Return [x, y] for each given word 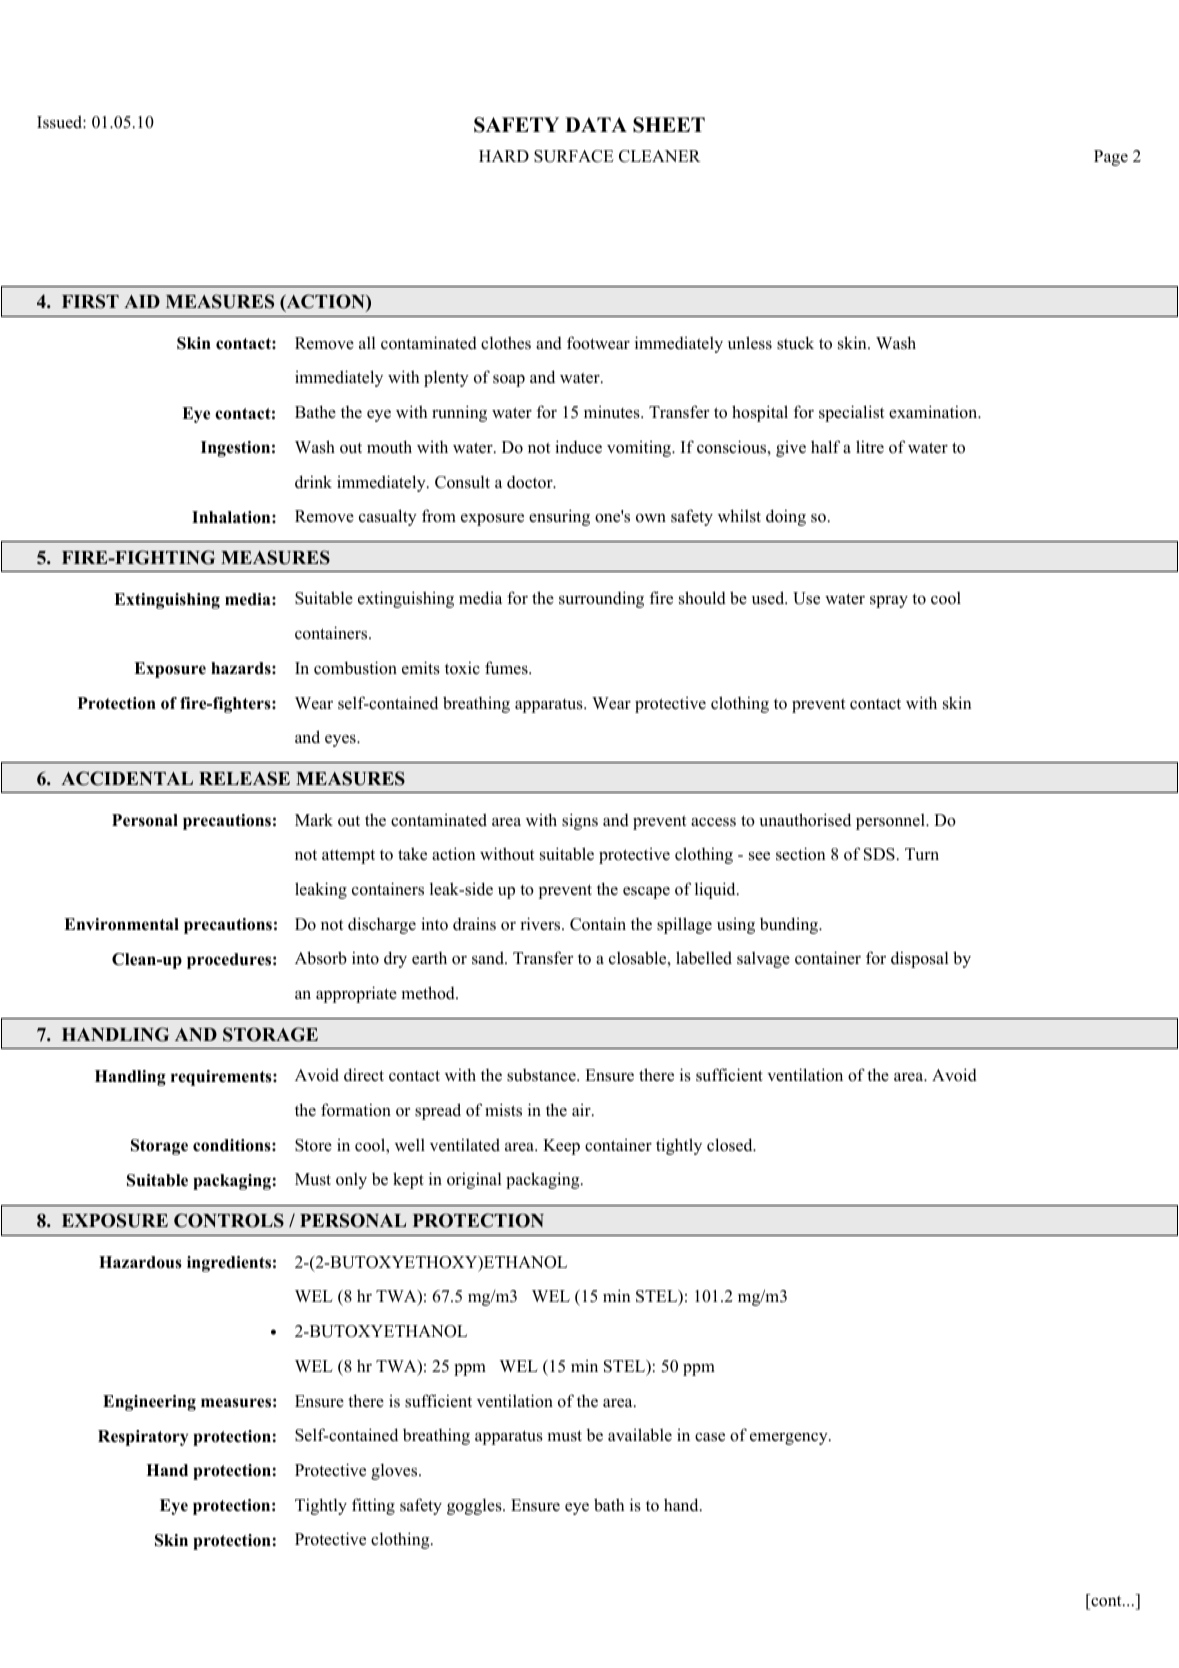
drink [313, 482]
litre [870, 447]
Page [1111, 158]
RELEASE [244, 778]
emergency [790, 1439]
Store [313, 1145]
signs [580, 821]
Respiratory [143, 1438]
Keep [561, 1147]
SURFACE [574, 156]
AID [142, 301]
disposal [920, 959]
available [640, 1435]
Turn [922, 854]
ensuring [559, 517]
